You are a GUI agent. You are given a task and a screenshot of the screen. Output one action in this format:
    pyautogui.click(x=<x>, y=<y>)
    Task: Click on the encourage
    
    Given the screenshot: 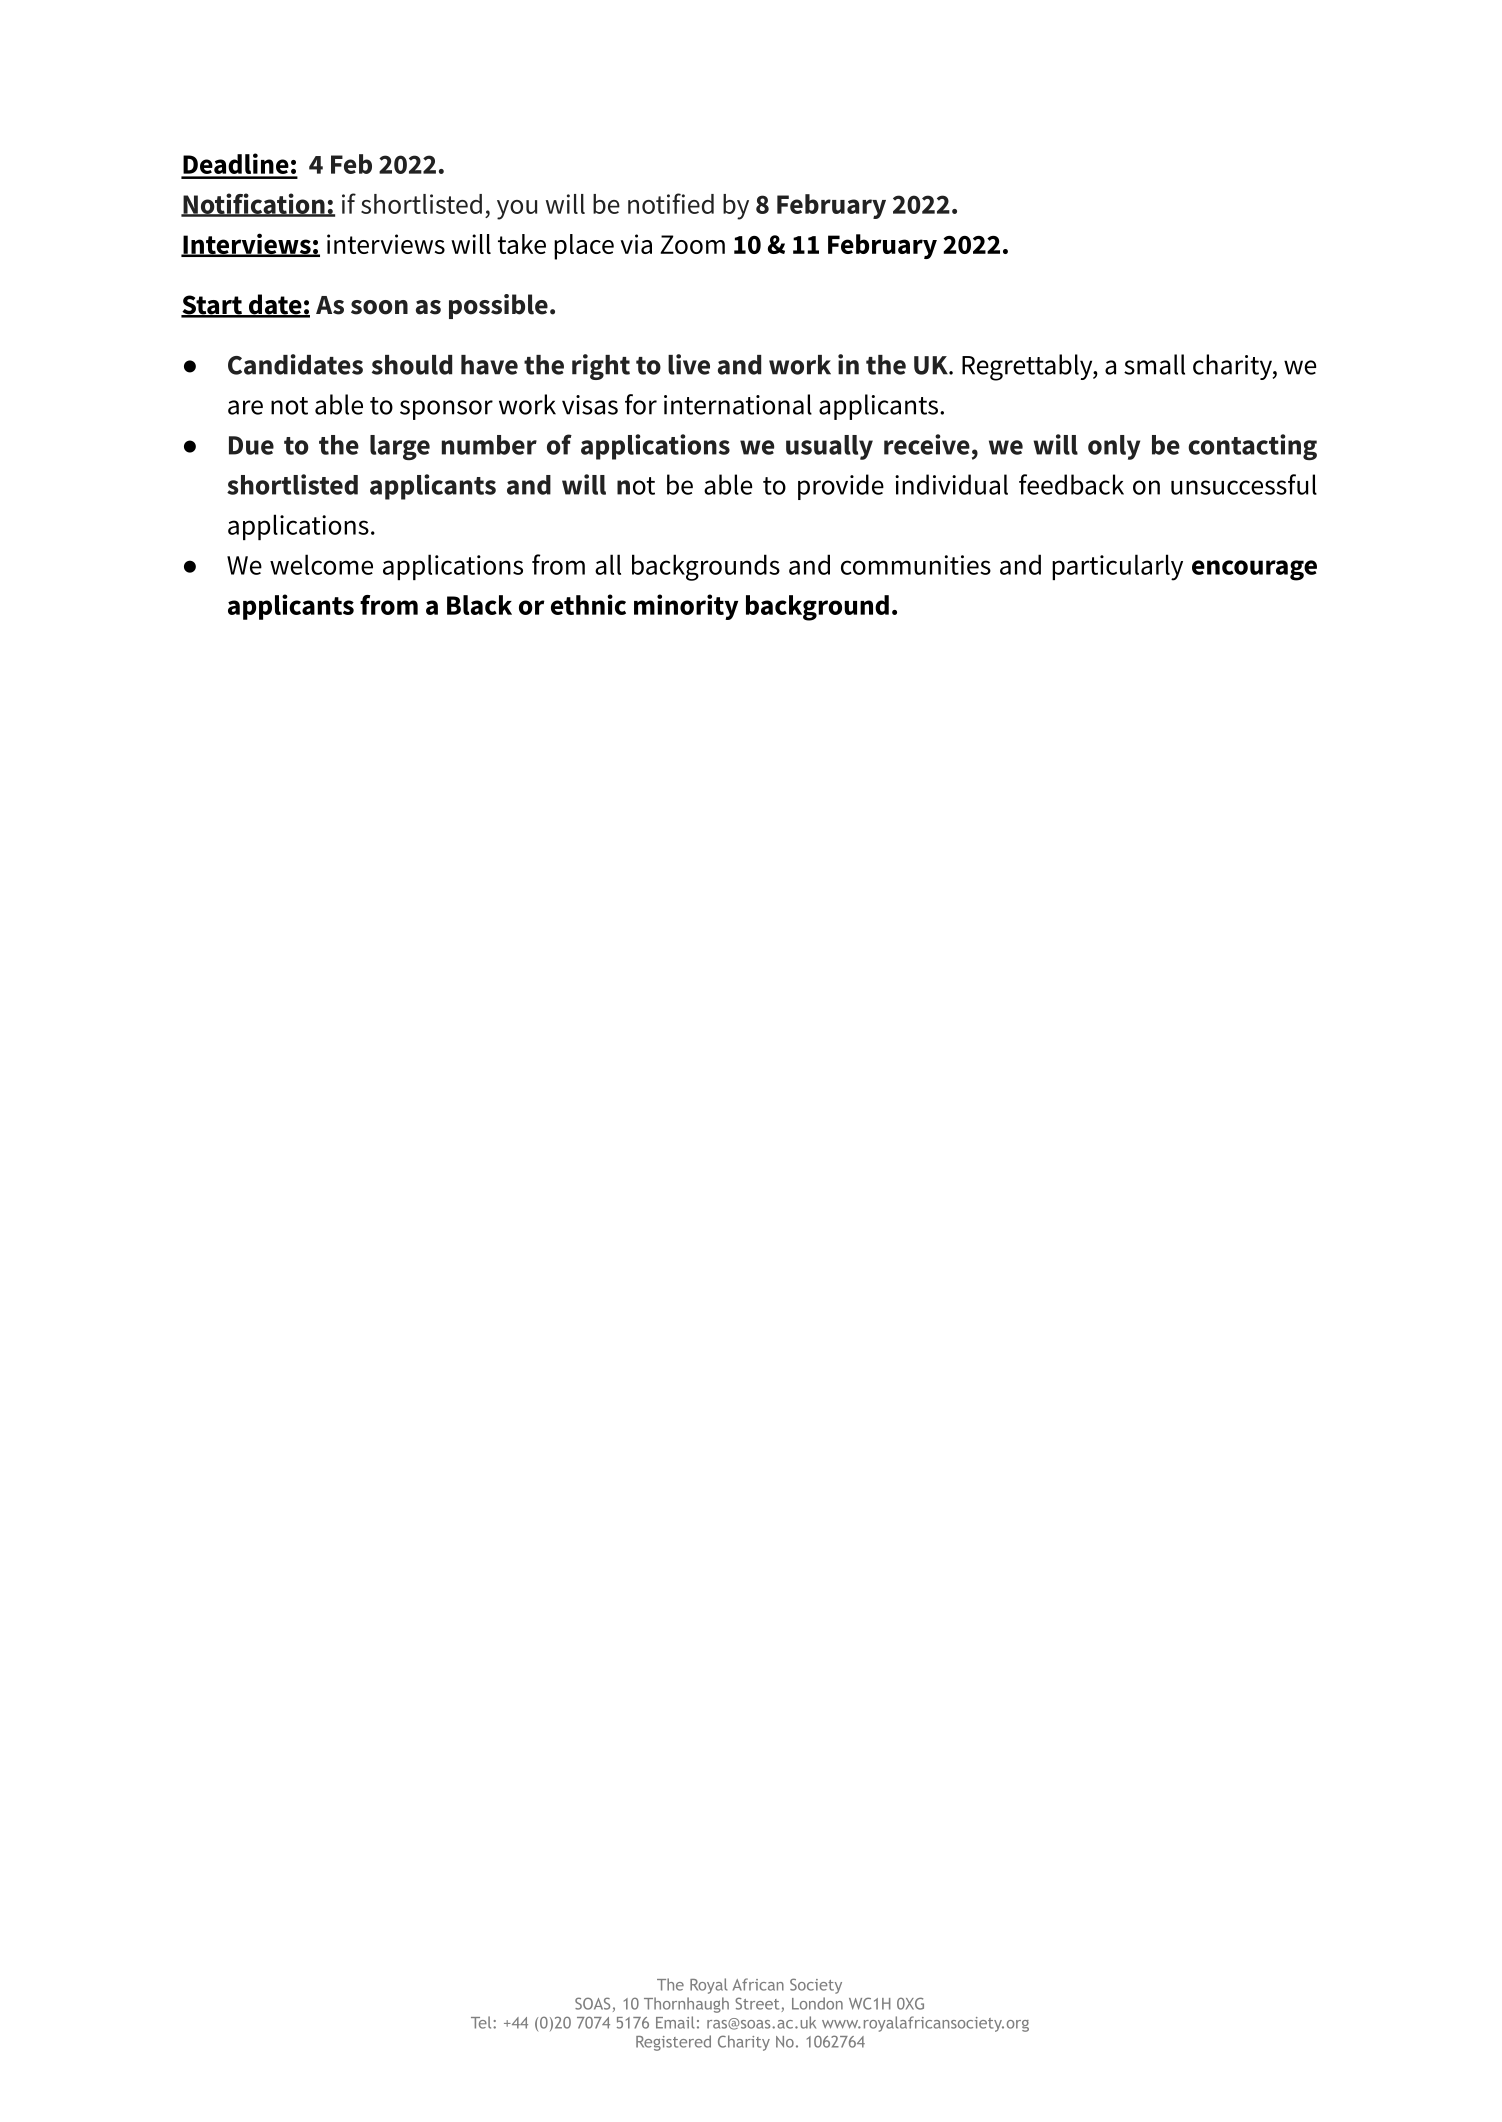 What is the action you would take?
    pyautogui.click(x=1254, y=570)
